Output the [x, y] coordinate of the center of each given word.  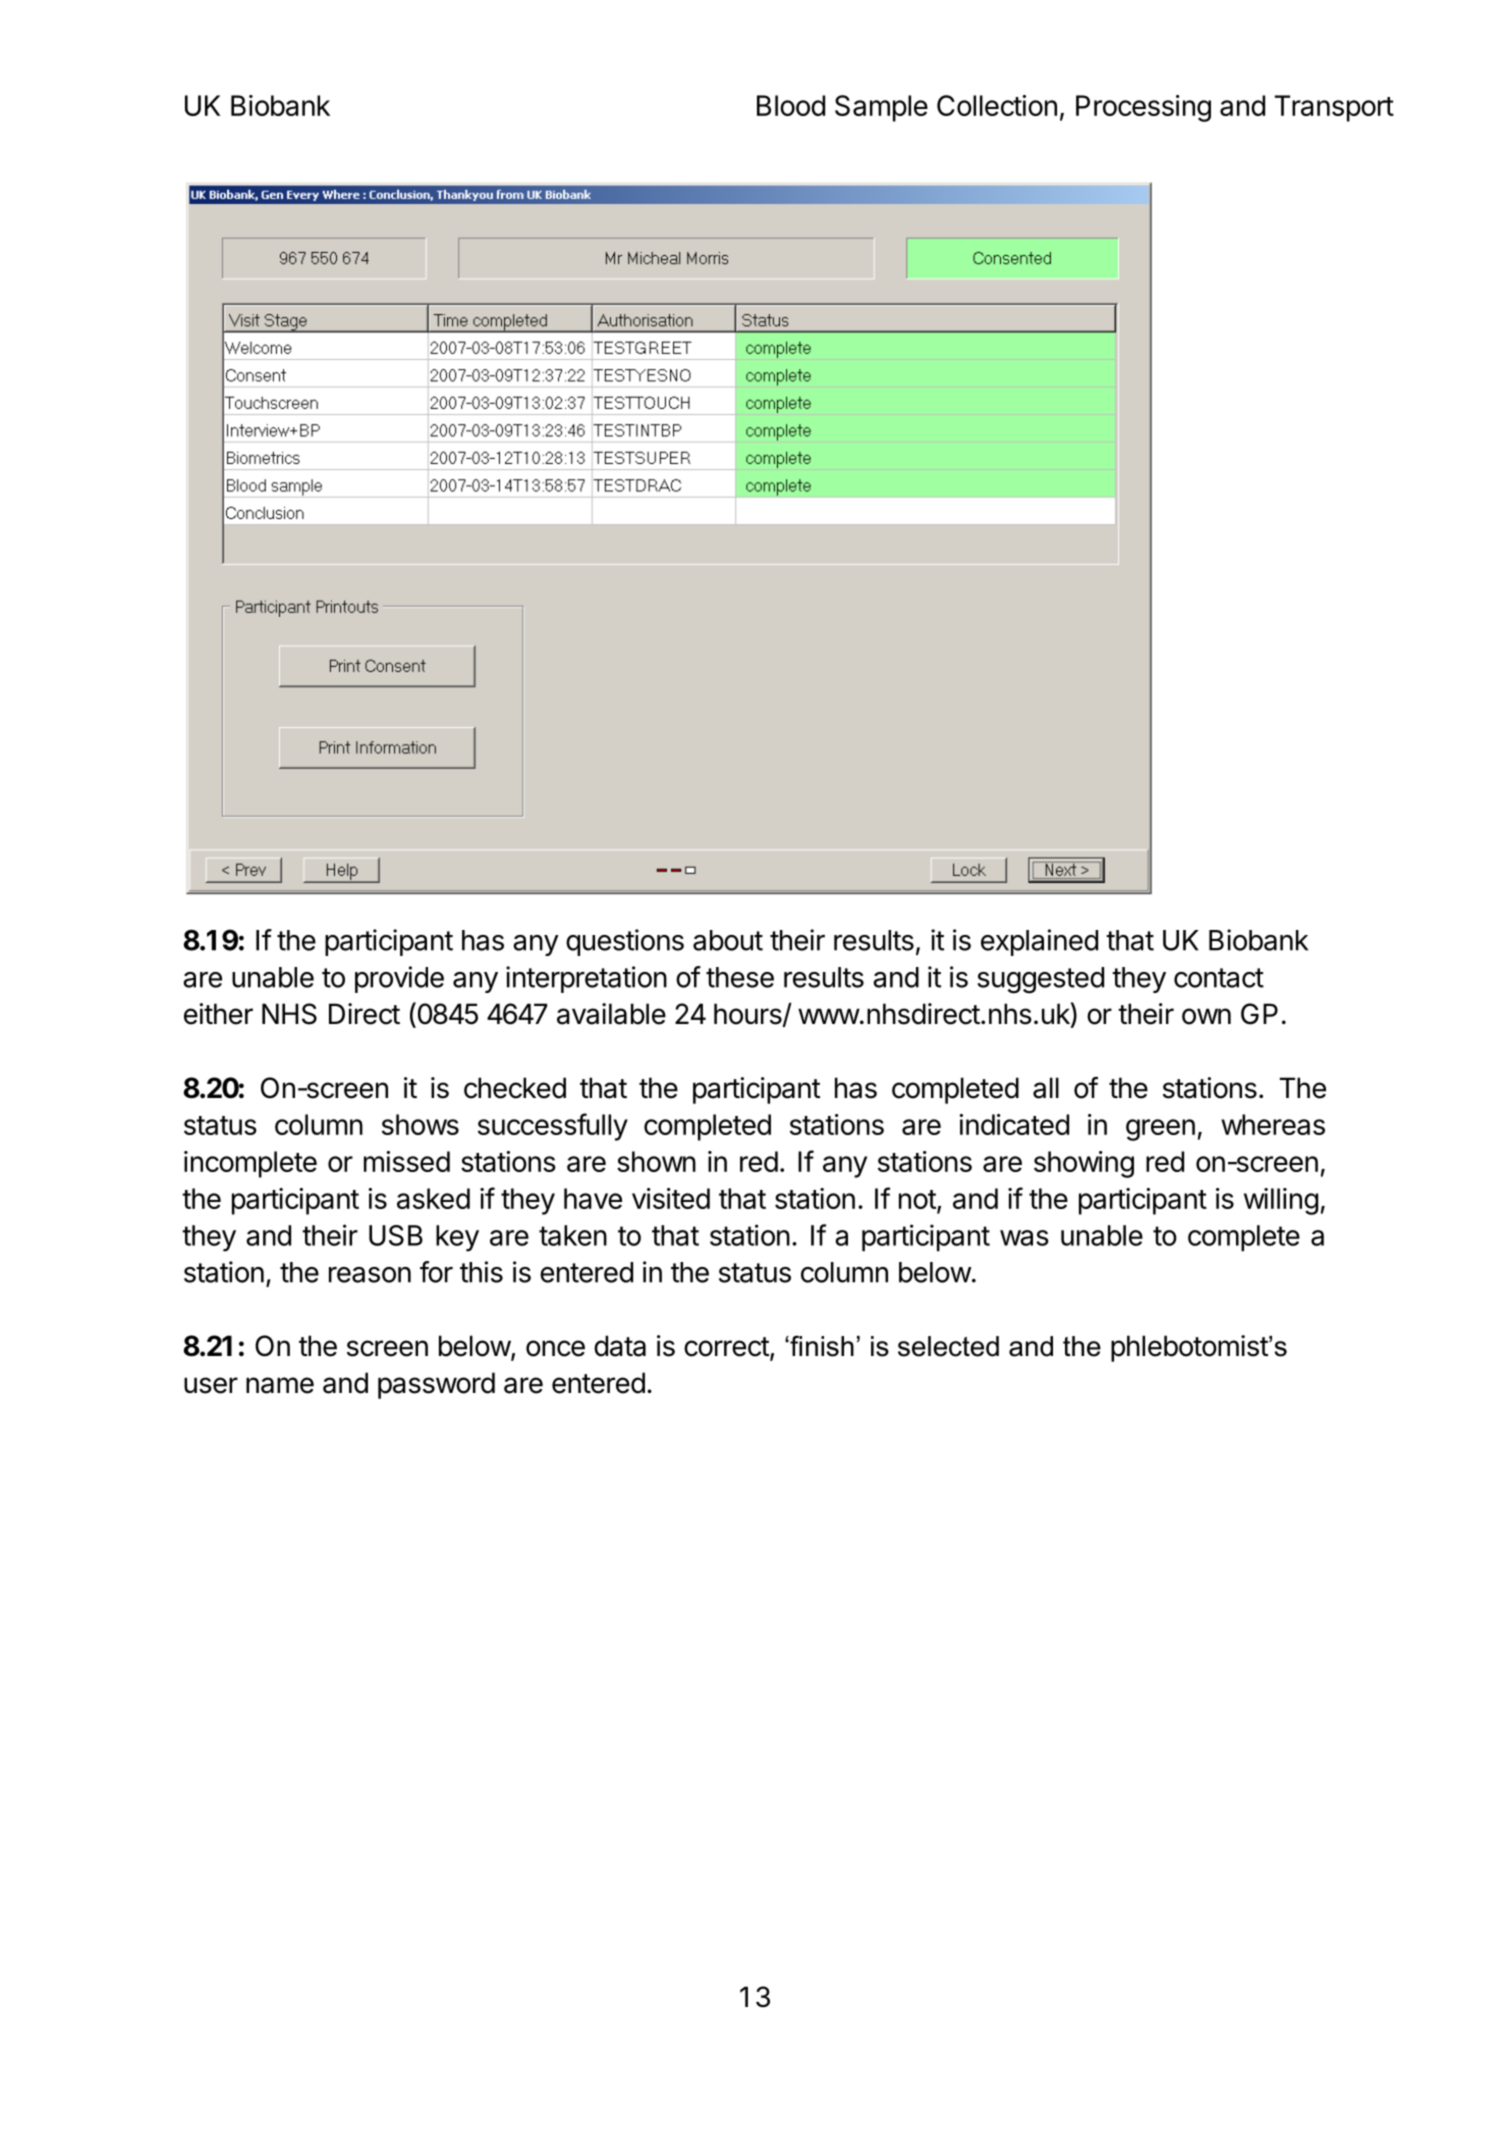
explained [1039, 942]
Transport [1334, 108]
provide [399, 979]
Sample [881, 108]
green [1160, 1130]
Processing [1143, 108]
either [218, 1014]
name [280, 1385]
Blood [791, 105]
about [728, 940]
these [740, 977]
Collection [997, 105]
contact [1219, 978]
